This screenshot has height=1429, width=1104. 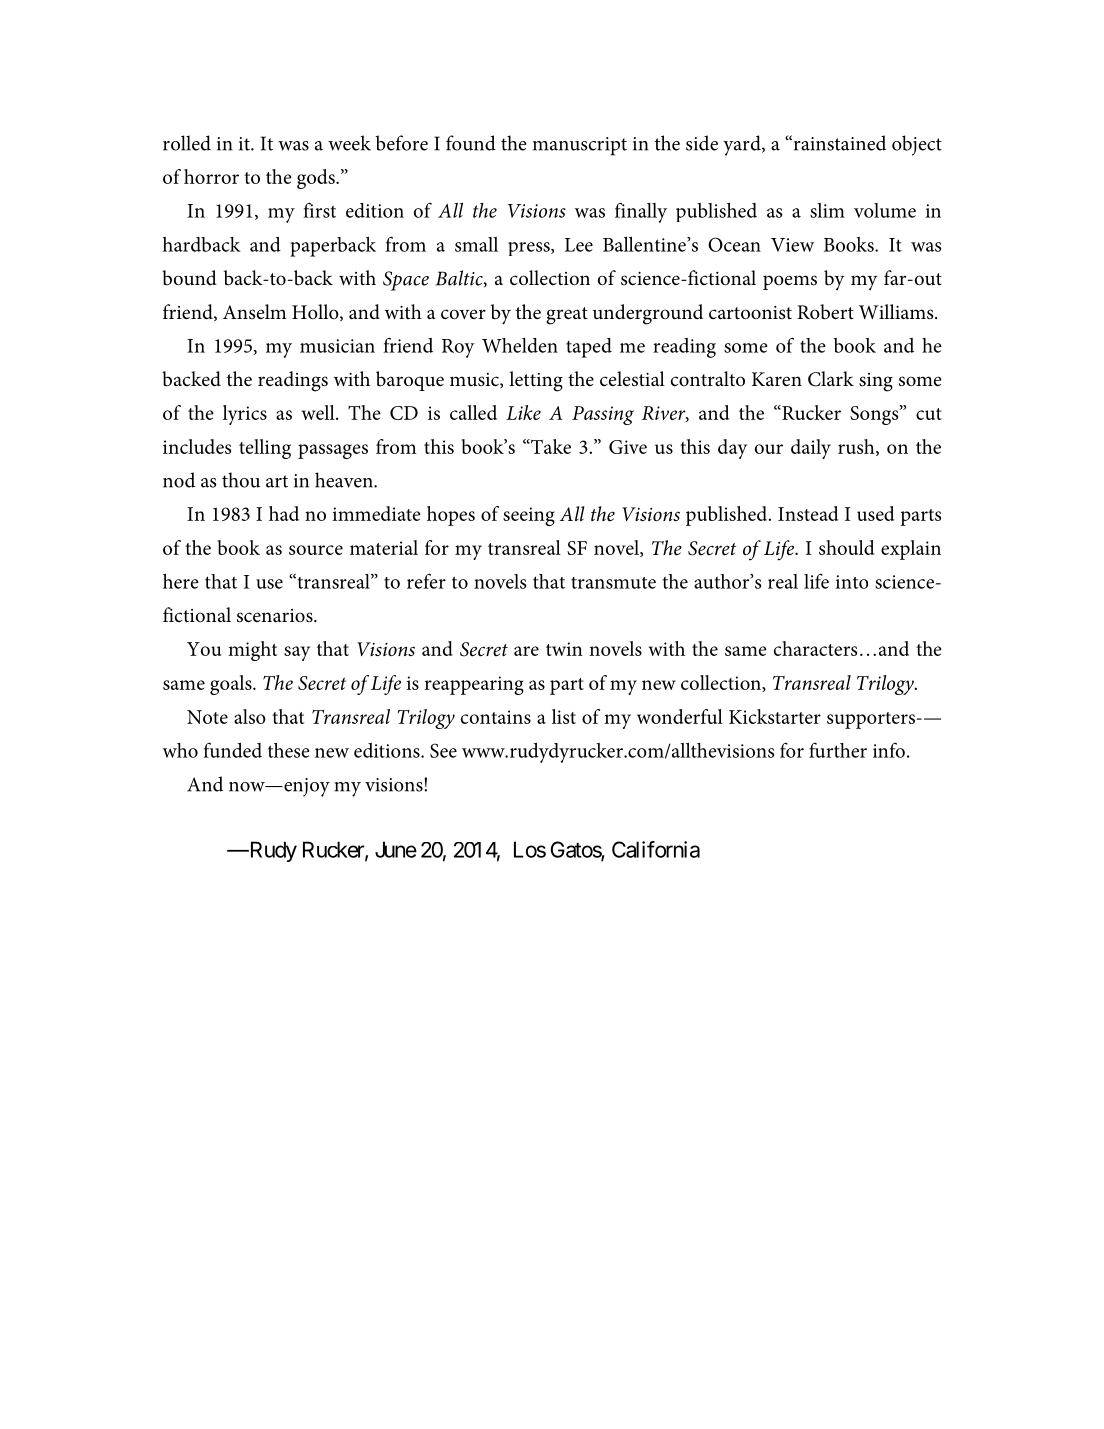 I want to click on had, so click(x=284, y=513).
